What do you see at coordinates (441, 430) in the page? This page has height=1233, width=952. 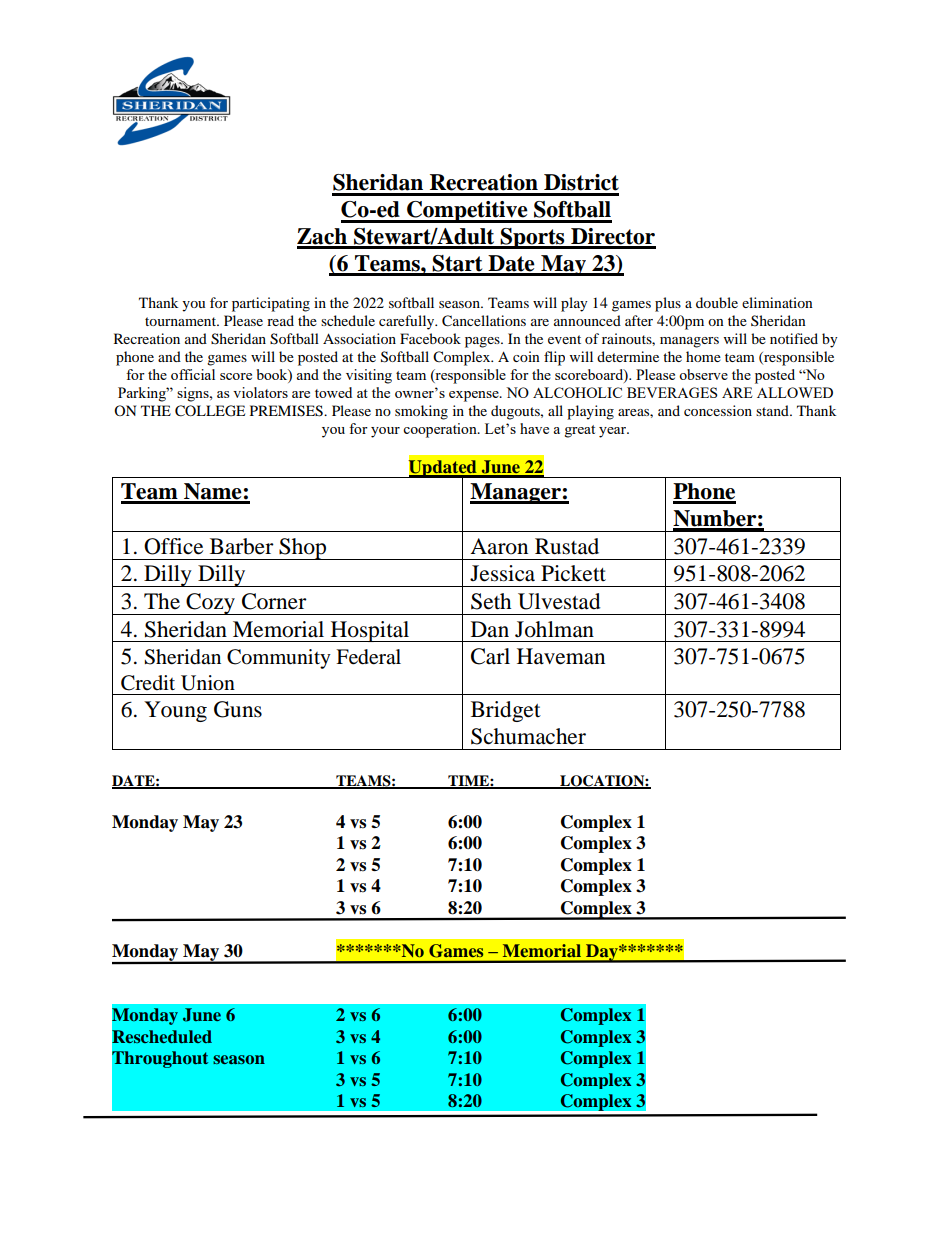 I see `cooperation` at bounding box center [441, 430].
